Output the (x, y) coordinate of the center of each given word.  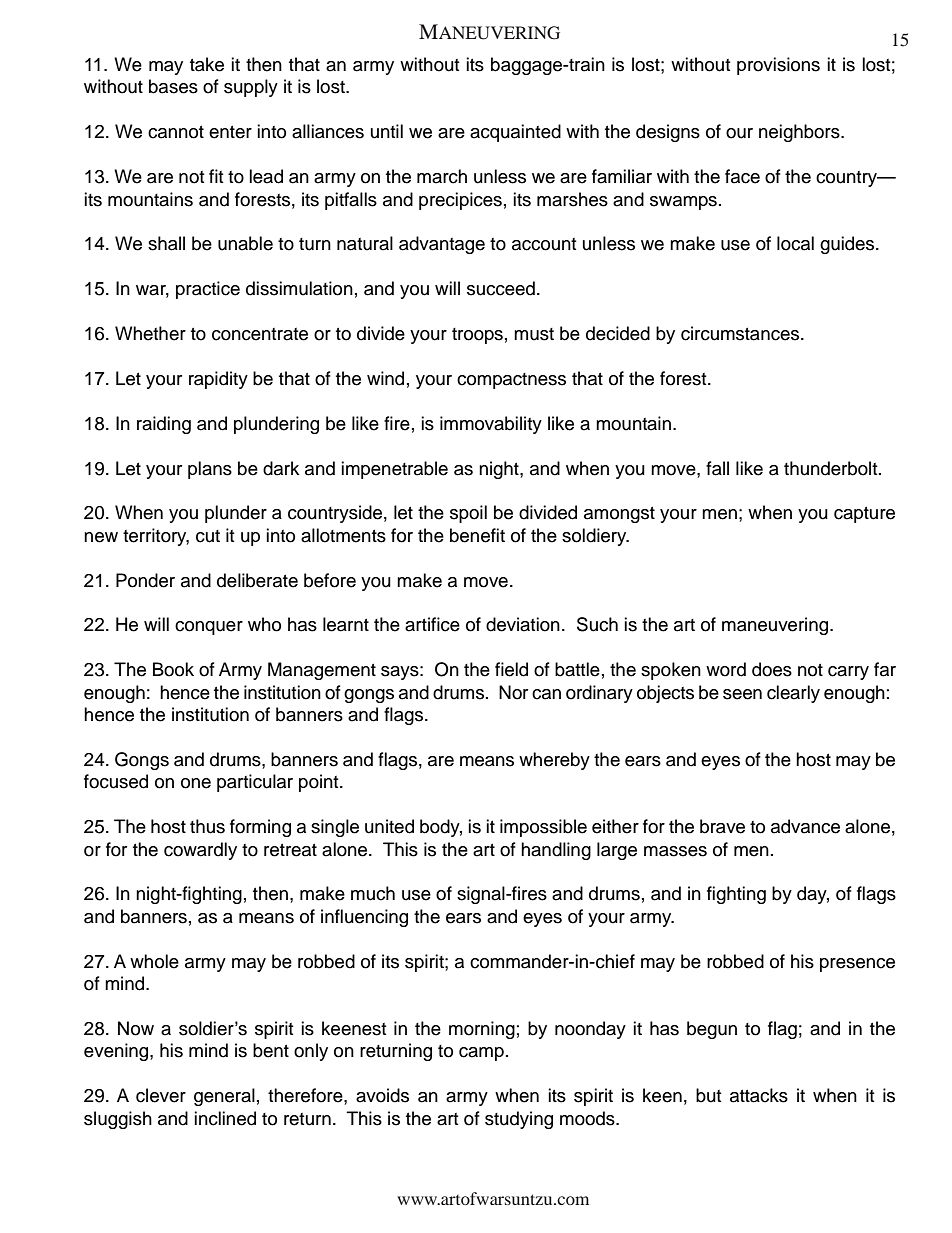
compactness (511, 381)
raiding (164, 425)
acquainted (515, 133)
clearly (793, 694)
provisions (778, 66)
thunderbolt (832, 468)
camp (481, 1054)
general (224, 1097)
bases (173, 86)
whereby (554, 761)
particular (255, 783)
